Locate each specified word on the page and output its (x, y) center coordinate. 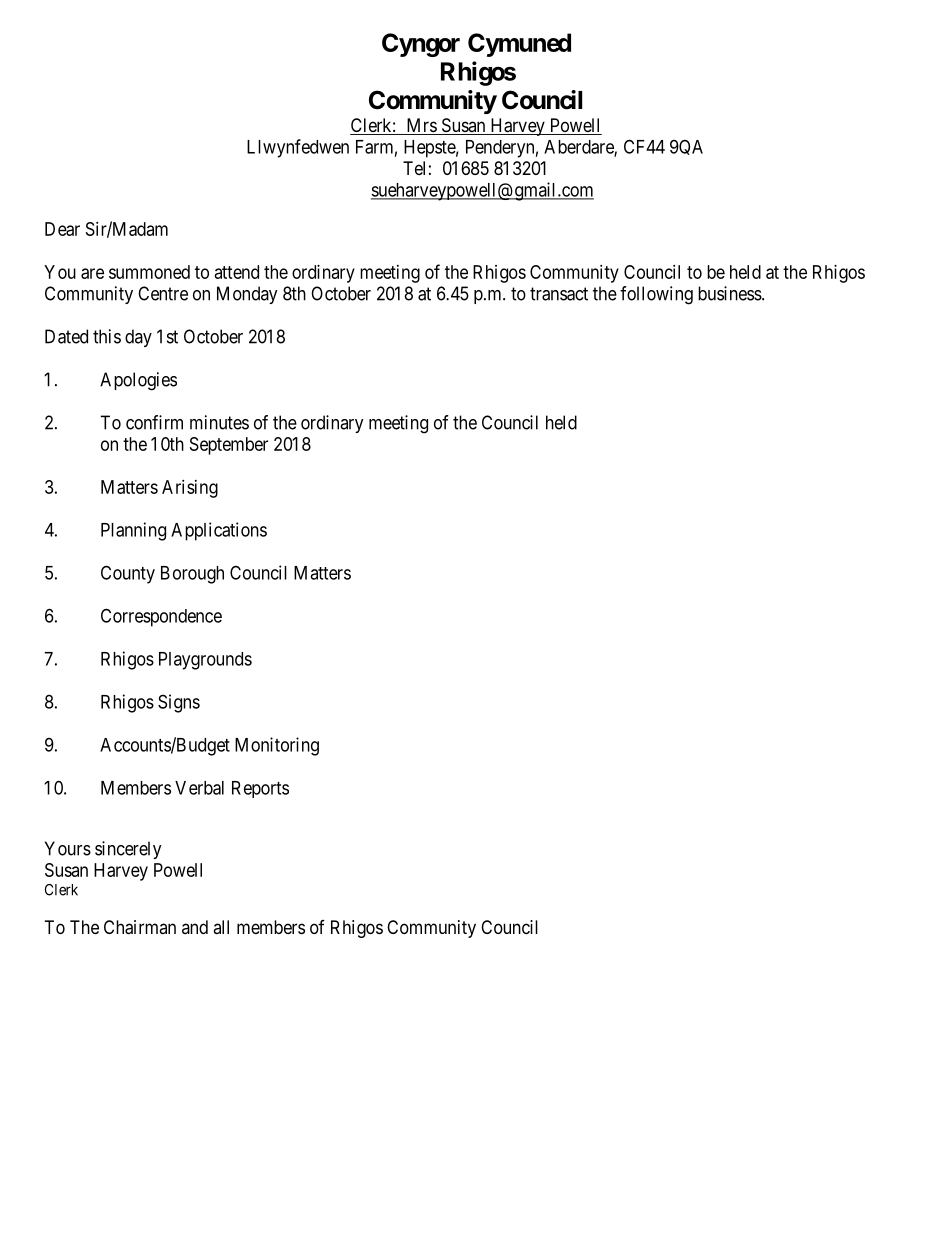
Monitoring (277, 746)
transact (559, 294)
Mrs (421, 126)
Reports (260, 789)
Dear (62, 229)
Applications (219, 531)
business (730, 293)
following (656, 295)
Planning (133, 531)
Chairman (140, 927)
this (107, 336)
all (221, 927)
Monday (247, 295)
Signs (179, 703)
